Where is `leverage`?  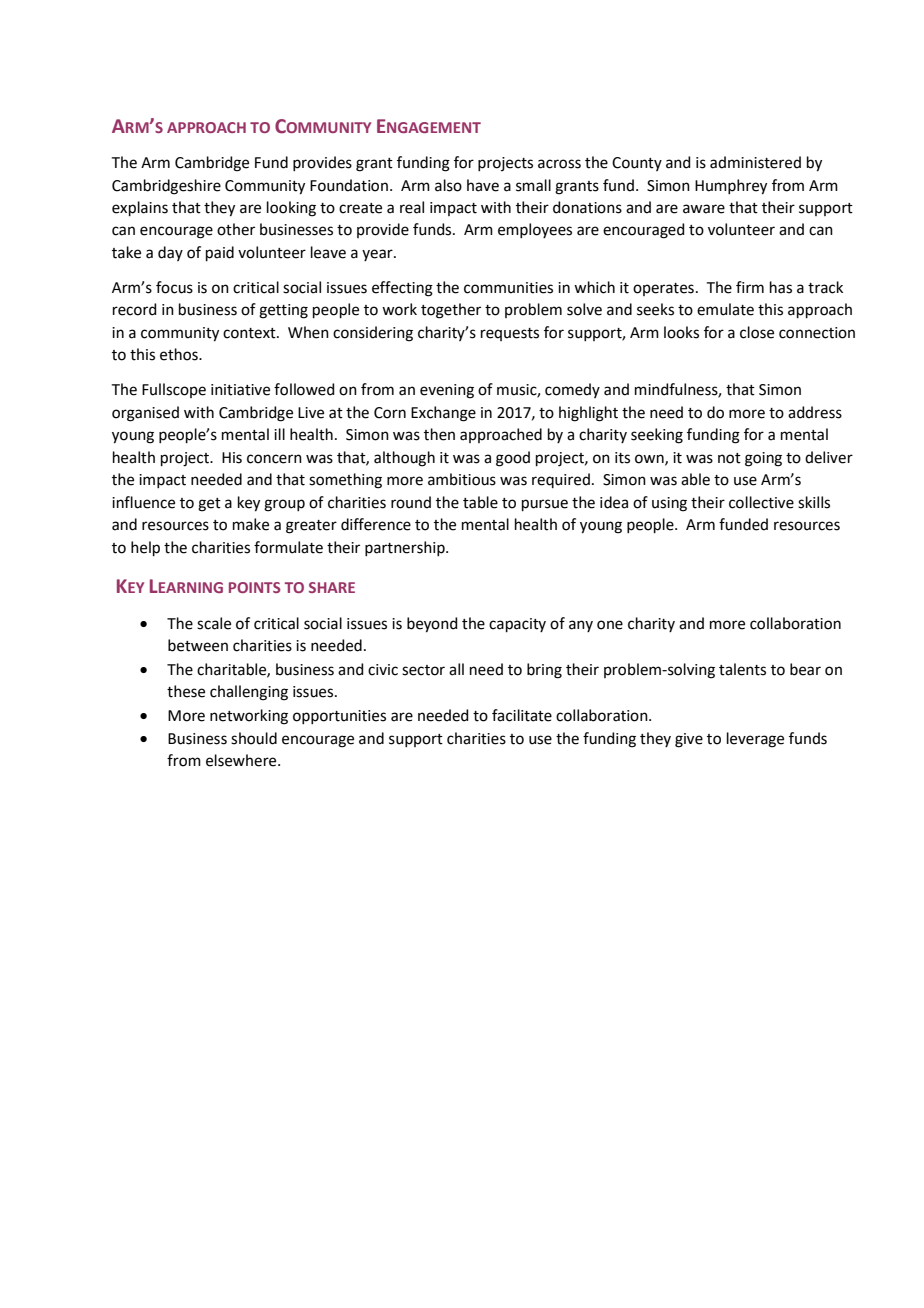 leverage is located at coordinates (755, 740).
